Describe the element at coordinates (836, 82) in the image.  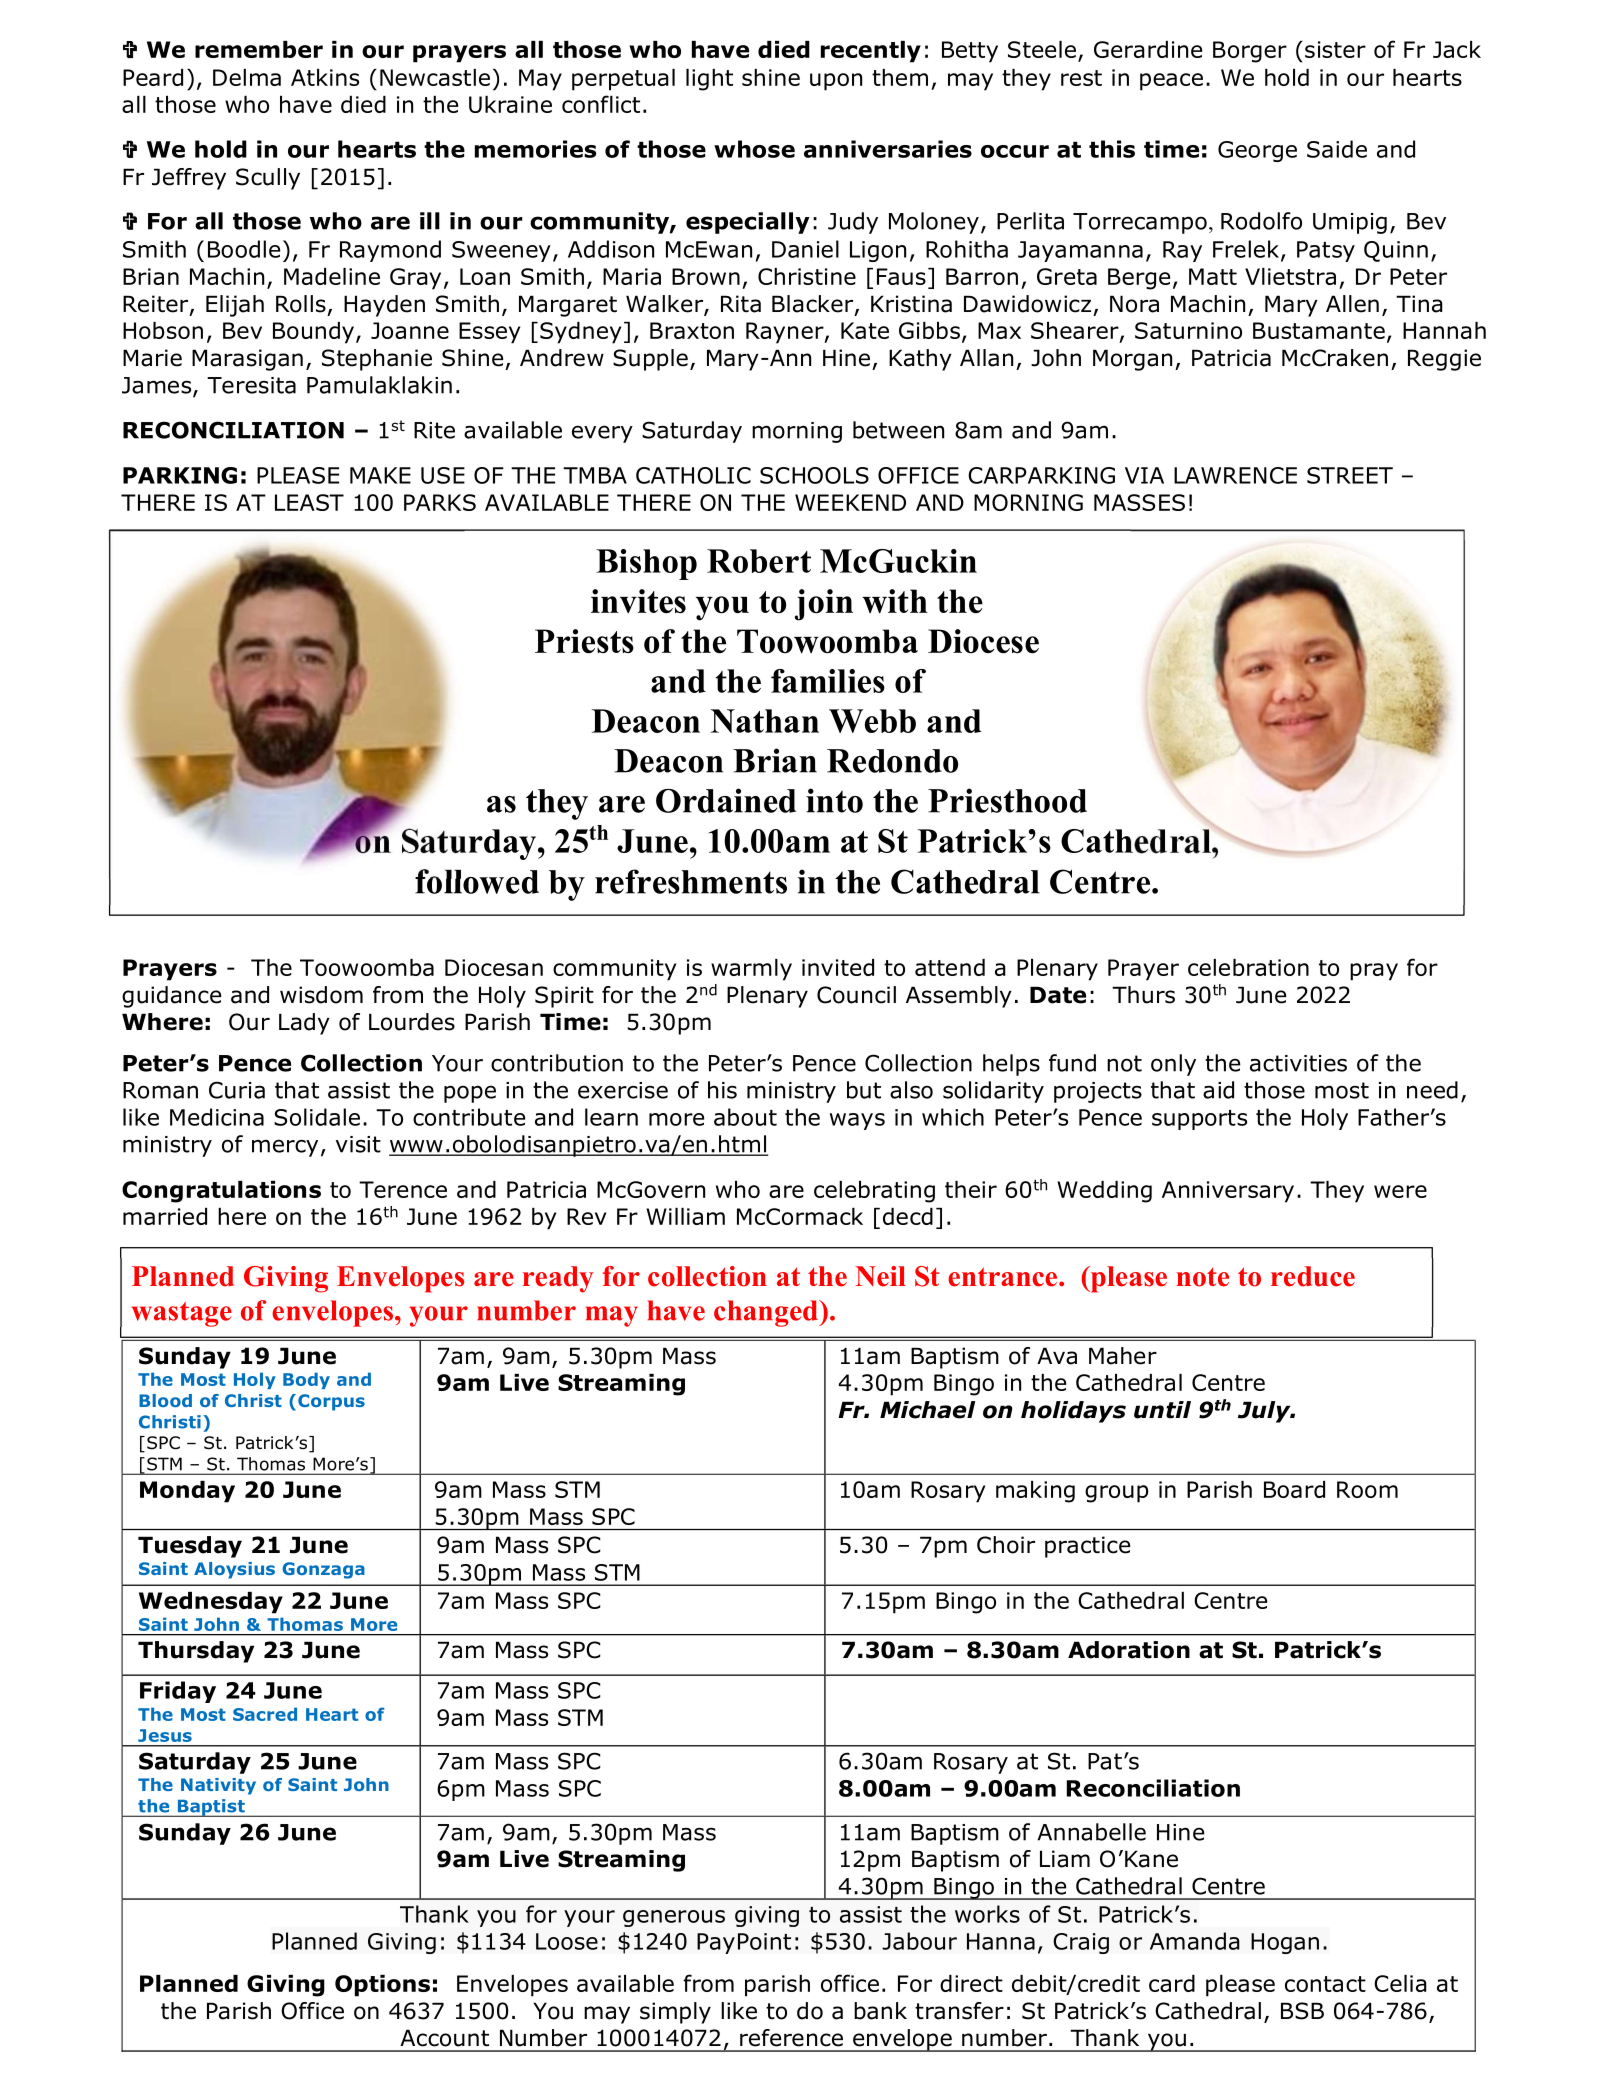
I see `upon` at that location.
